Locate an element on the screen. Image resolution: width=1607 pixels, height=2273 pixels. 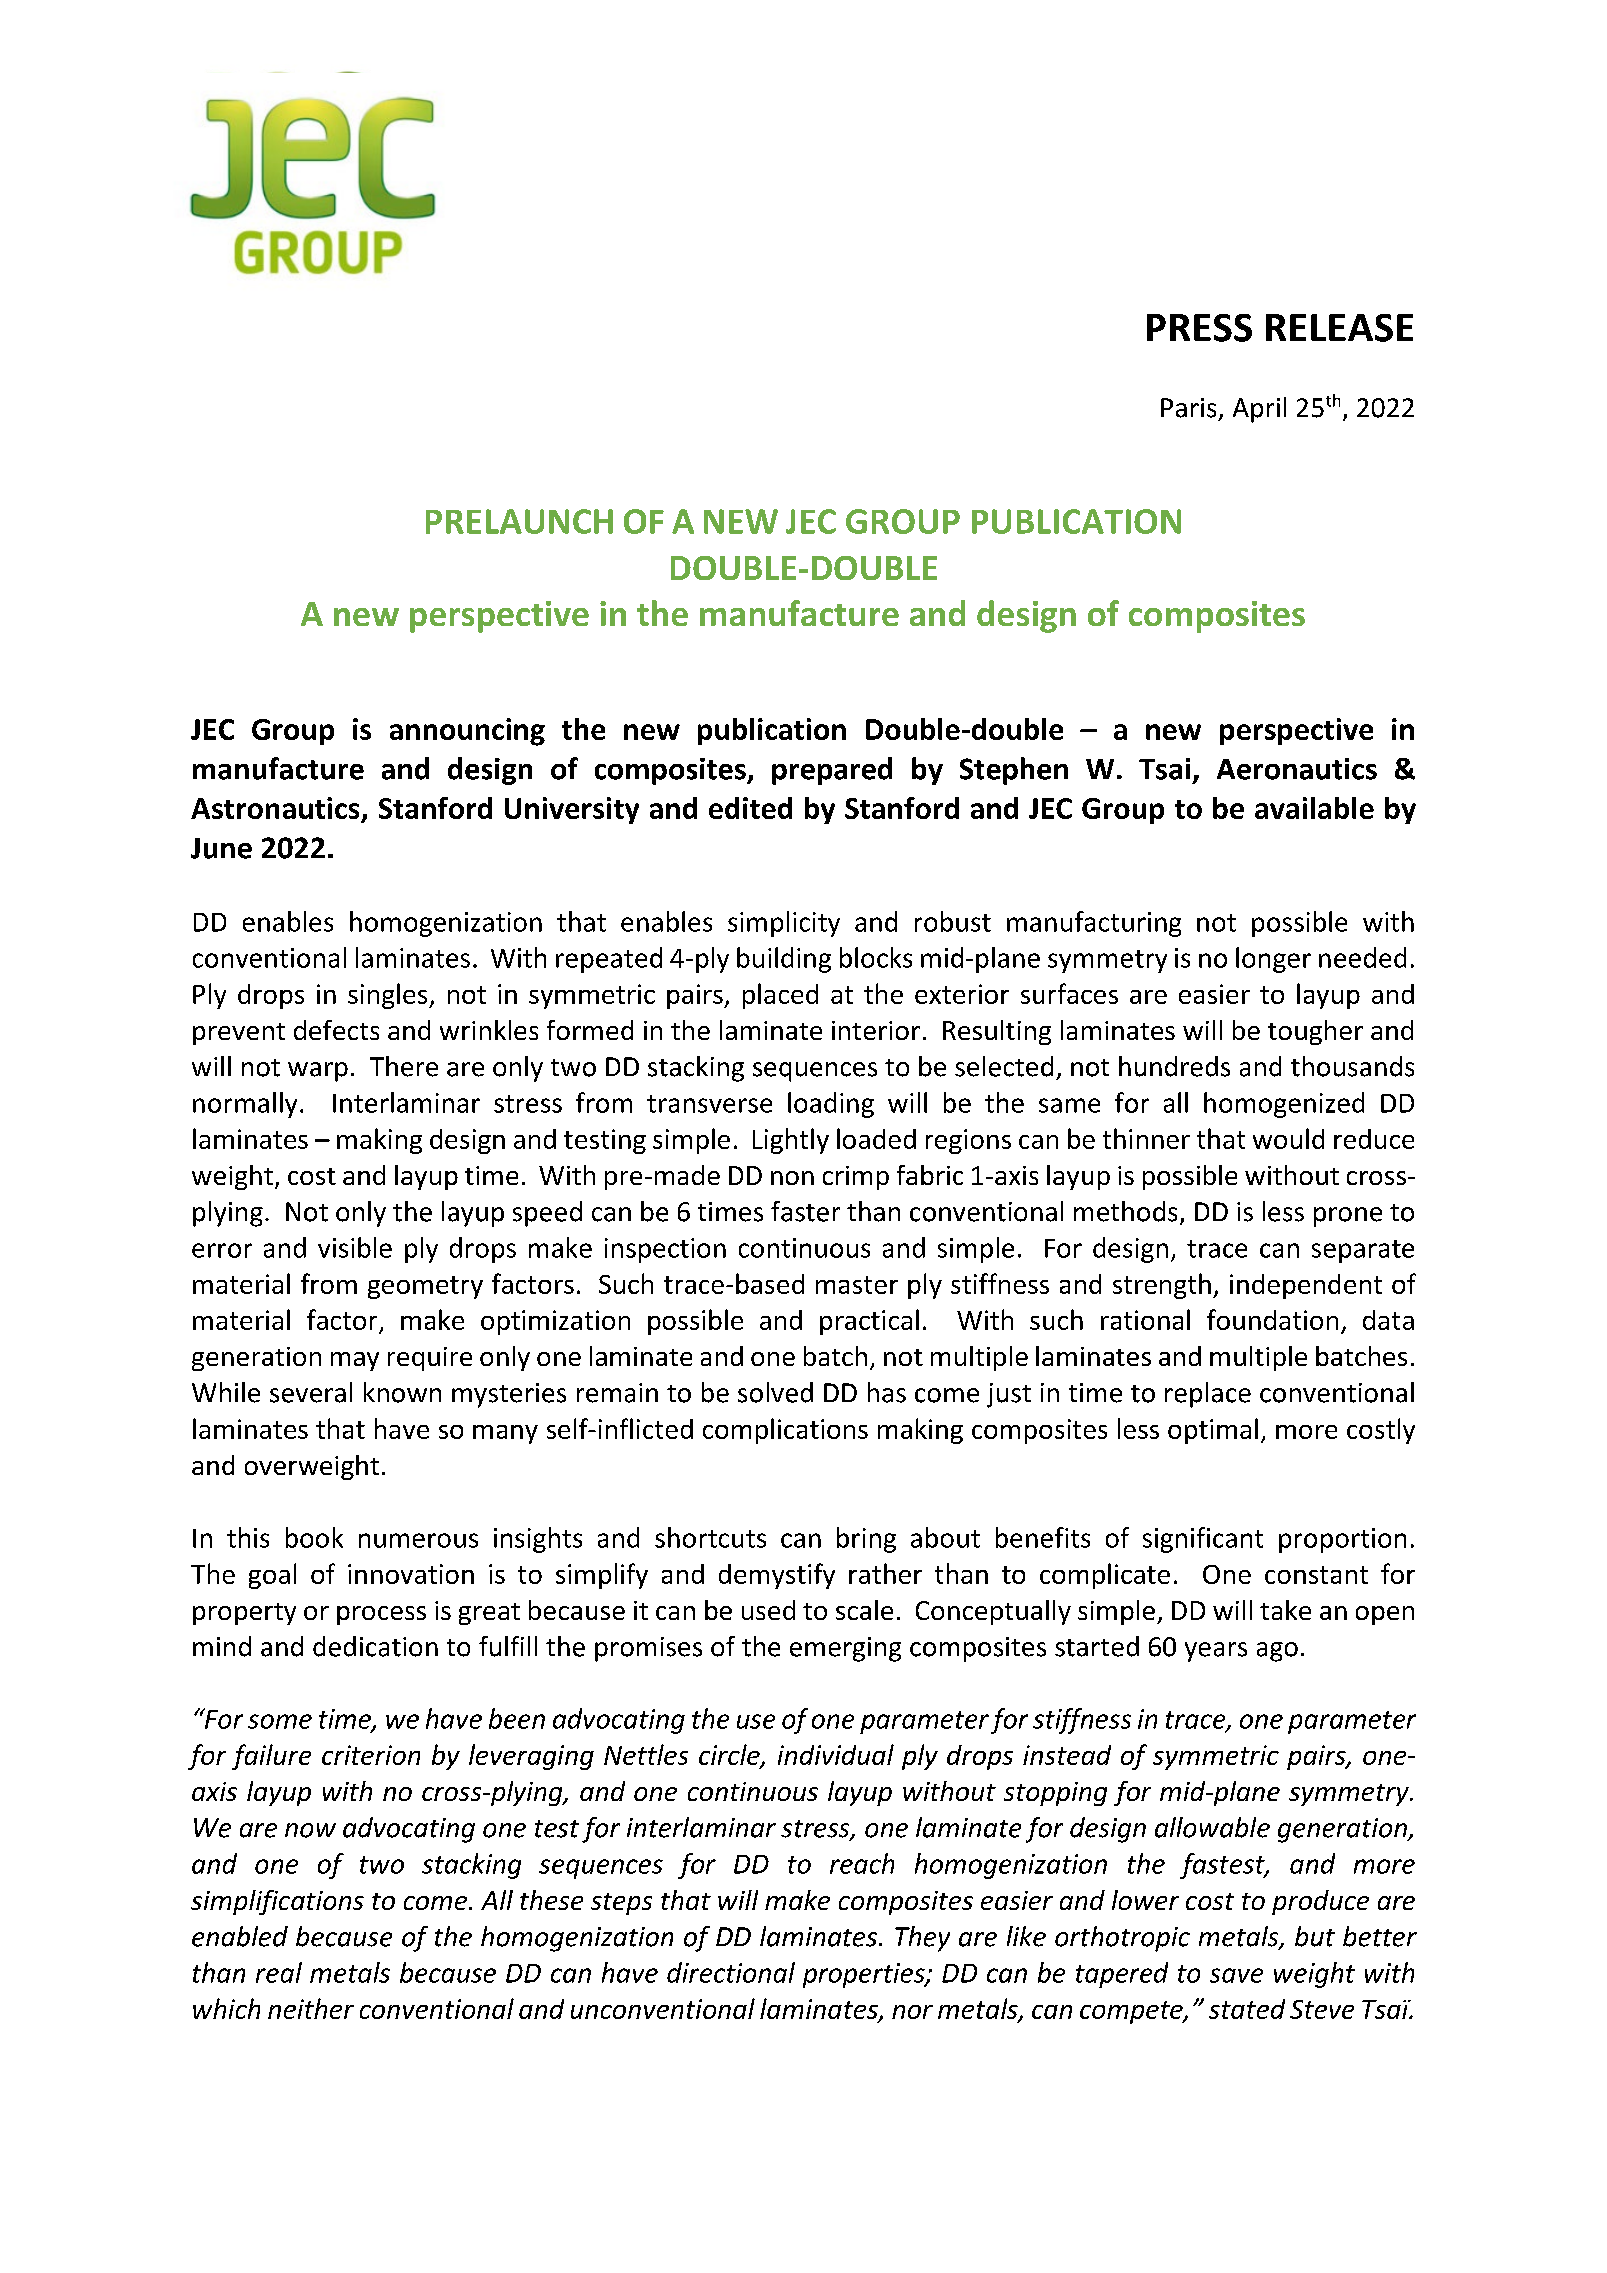
announcing is located at coordinates (467, 732).
